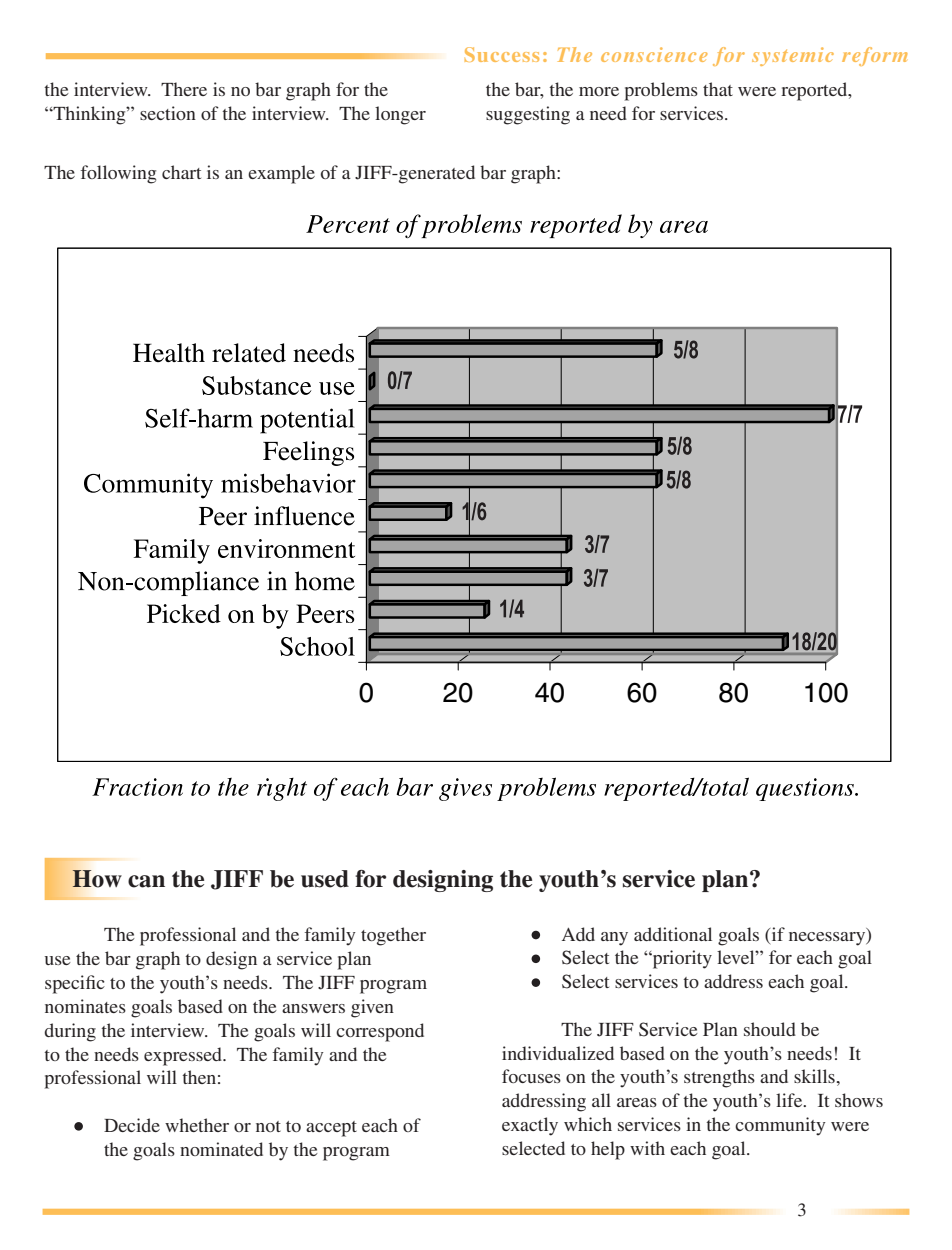  Describe the element at coordinates (502, 54) in the screenshot. I see `Success` at that location.
